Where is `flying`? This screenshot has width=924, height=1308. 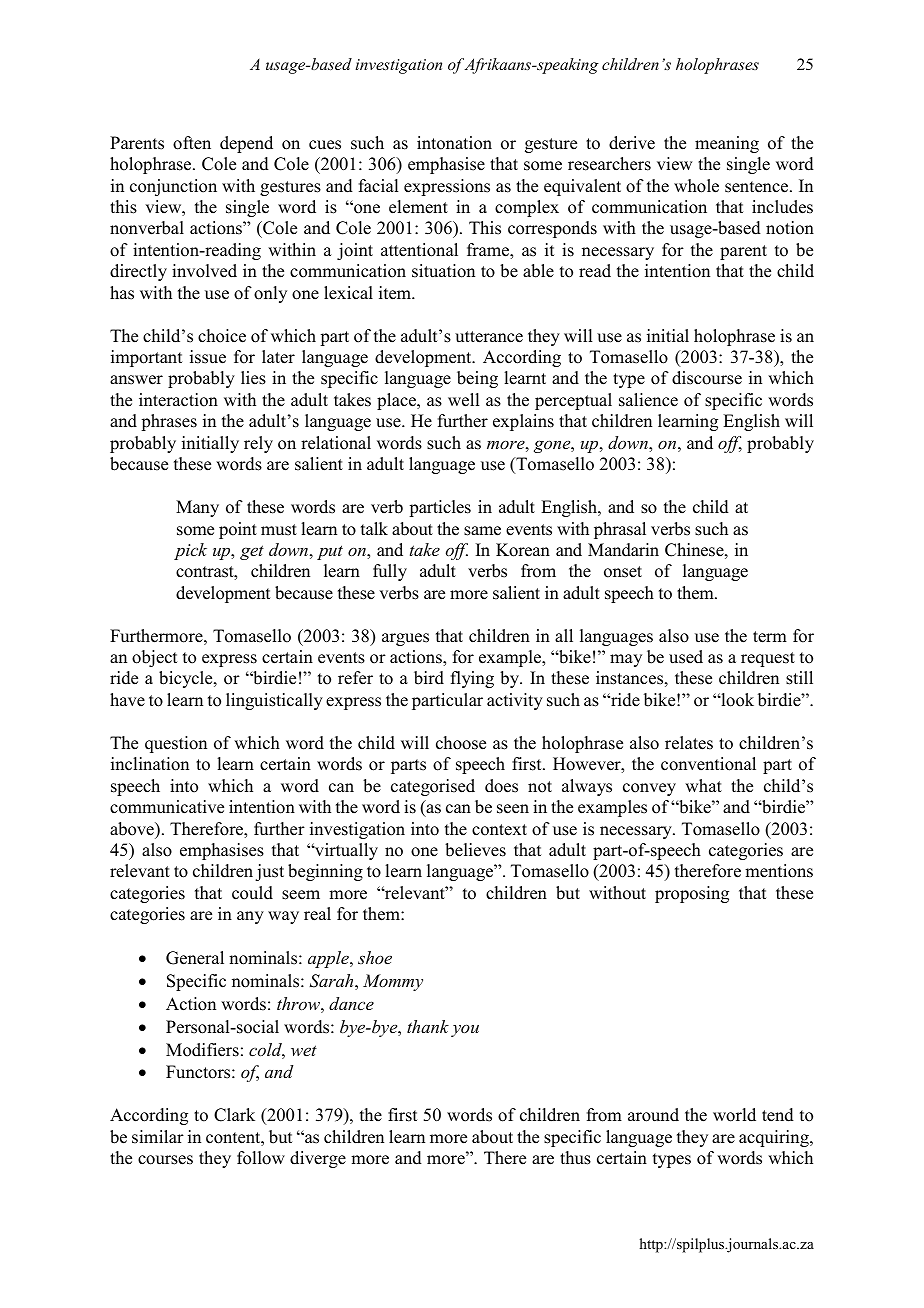
flying is located at coordinates (472, 679).
